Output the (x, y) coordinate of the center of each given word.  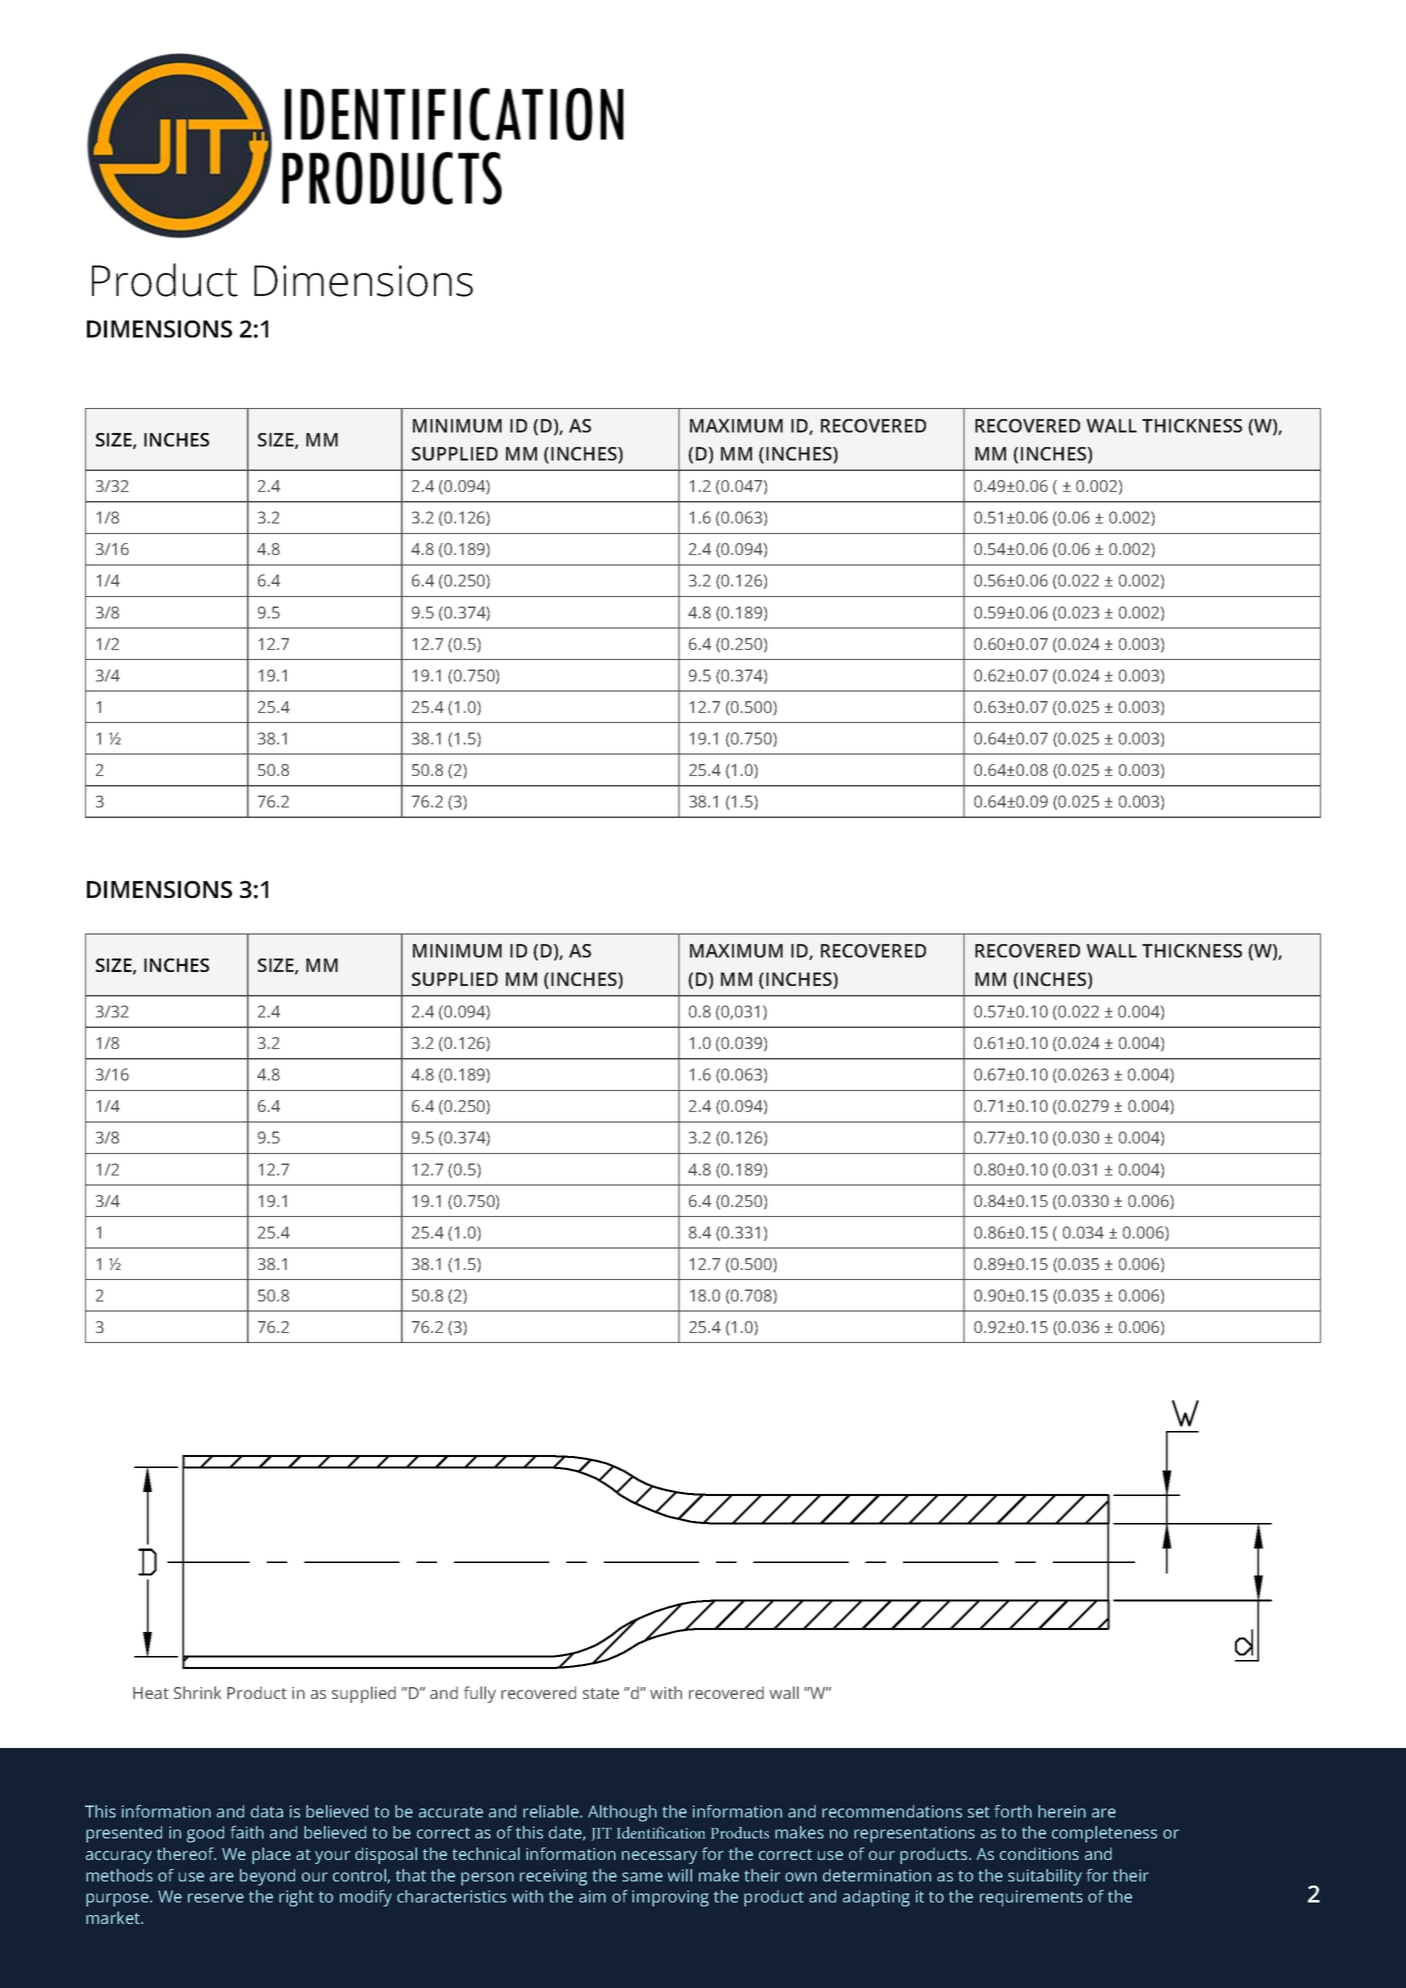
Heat (151, 1693)
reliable (552, 1811)
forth (1013, 1811)
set (979, 1812)
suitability (1045, 1877)
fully (480, 1694)
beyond (267, 1877)
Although (622, 1813)
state (601, 1693)
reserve (216, 1898)
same (642, 1877)
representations (914, 1834)
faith (247, 1832)
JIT (601, 1834)
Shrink (197, 1692)
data (267, 1811)
